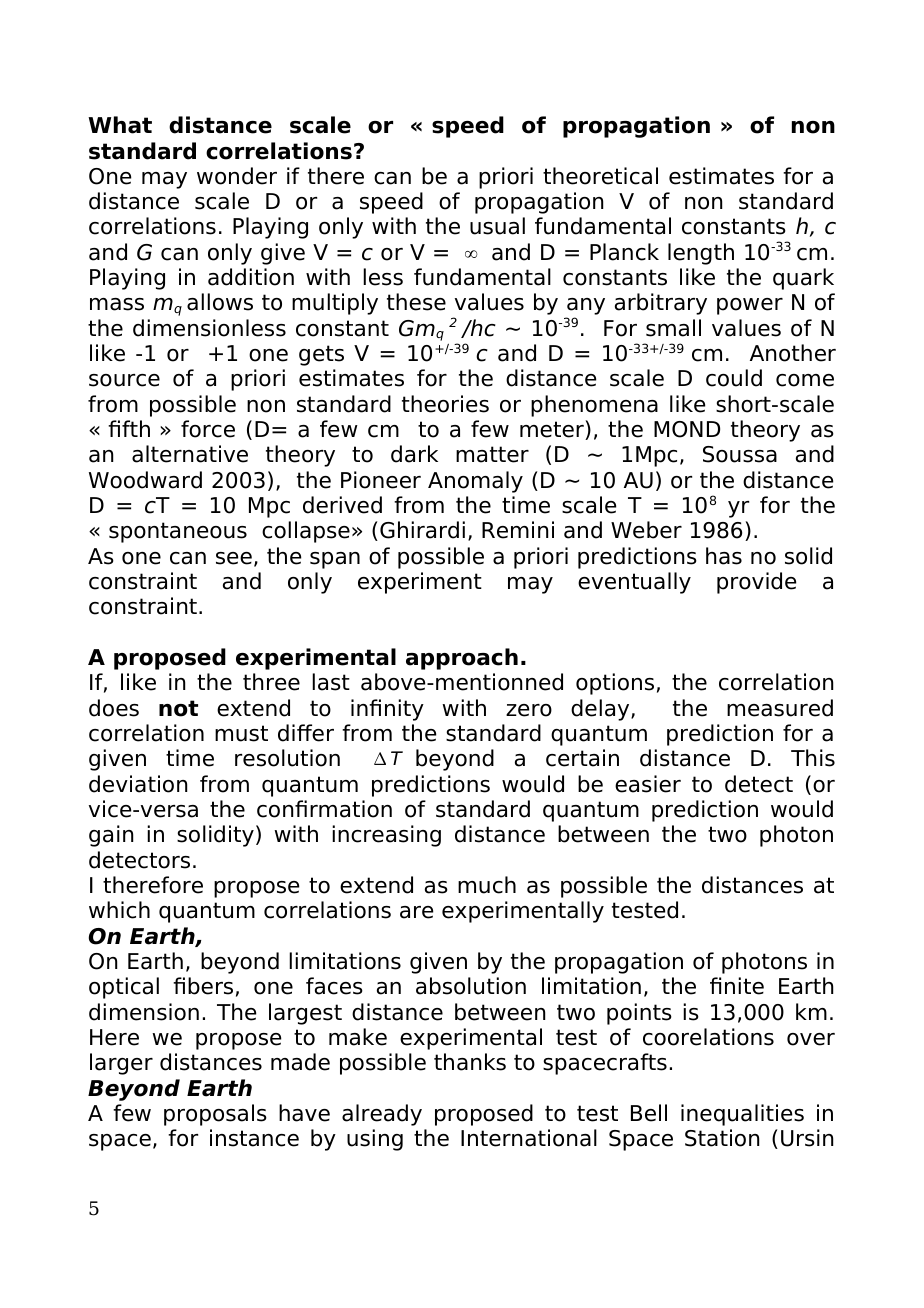 The image size is (924, 1308). What do you see at coordinates (600, 176) in the screenshot?
I see `theoretical` at bounding box center [600, 176].
